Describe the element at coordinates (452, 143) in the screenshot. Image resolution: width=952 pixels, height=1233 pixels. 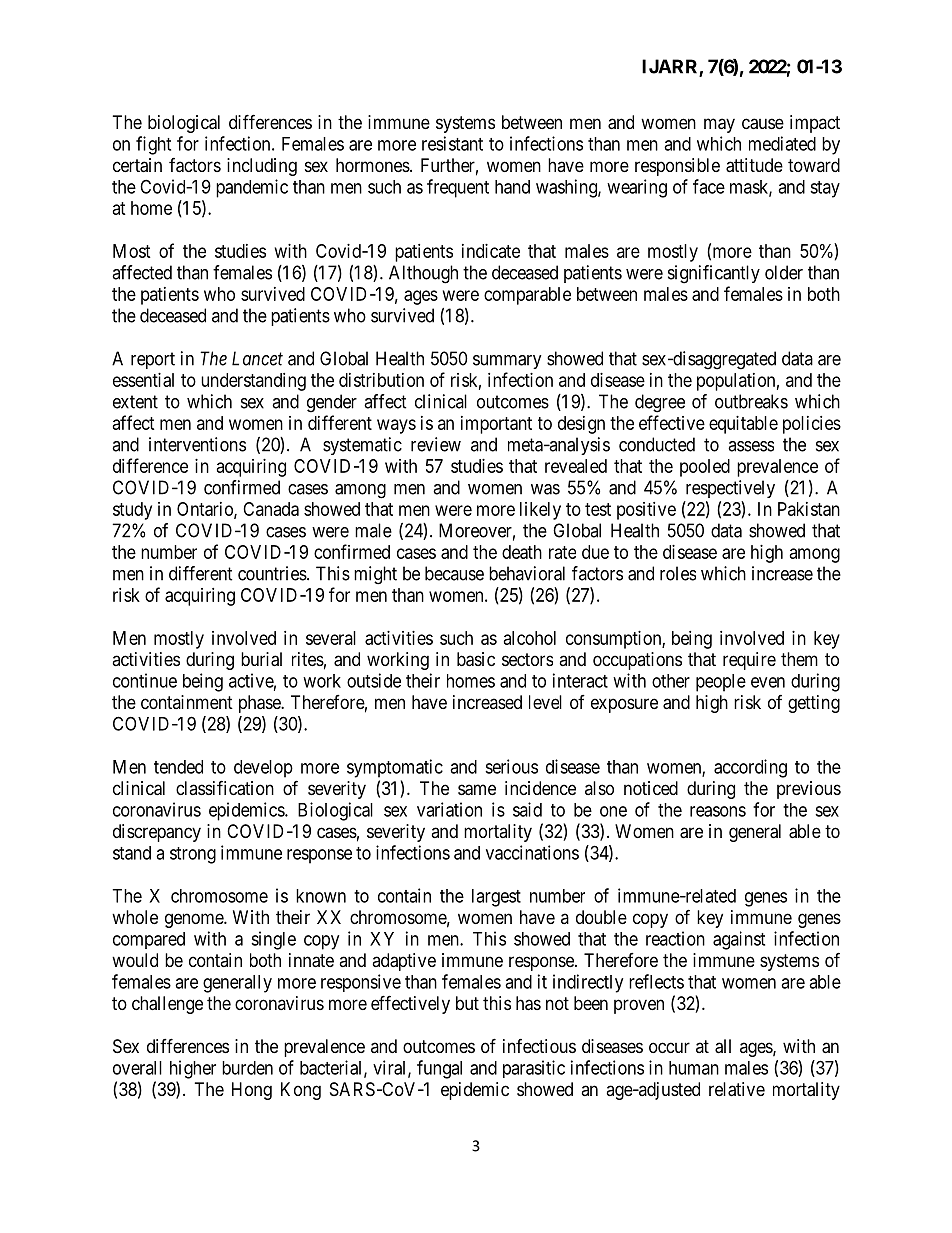
I see `resistant` at that location.
